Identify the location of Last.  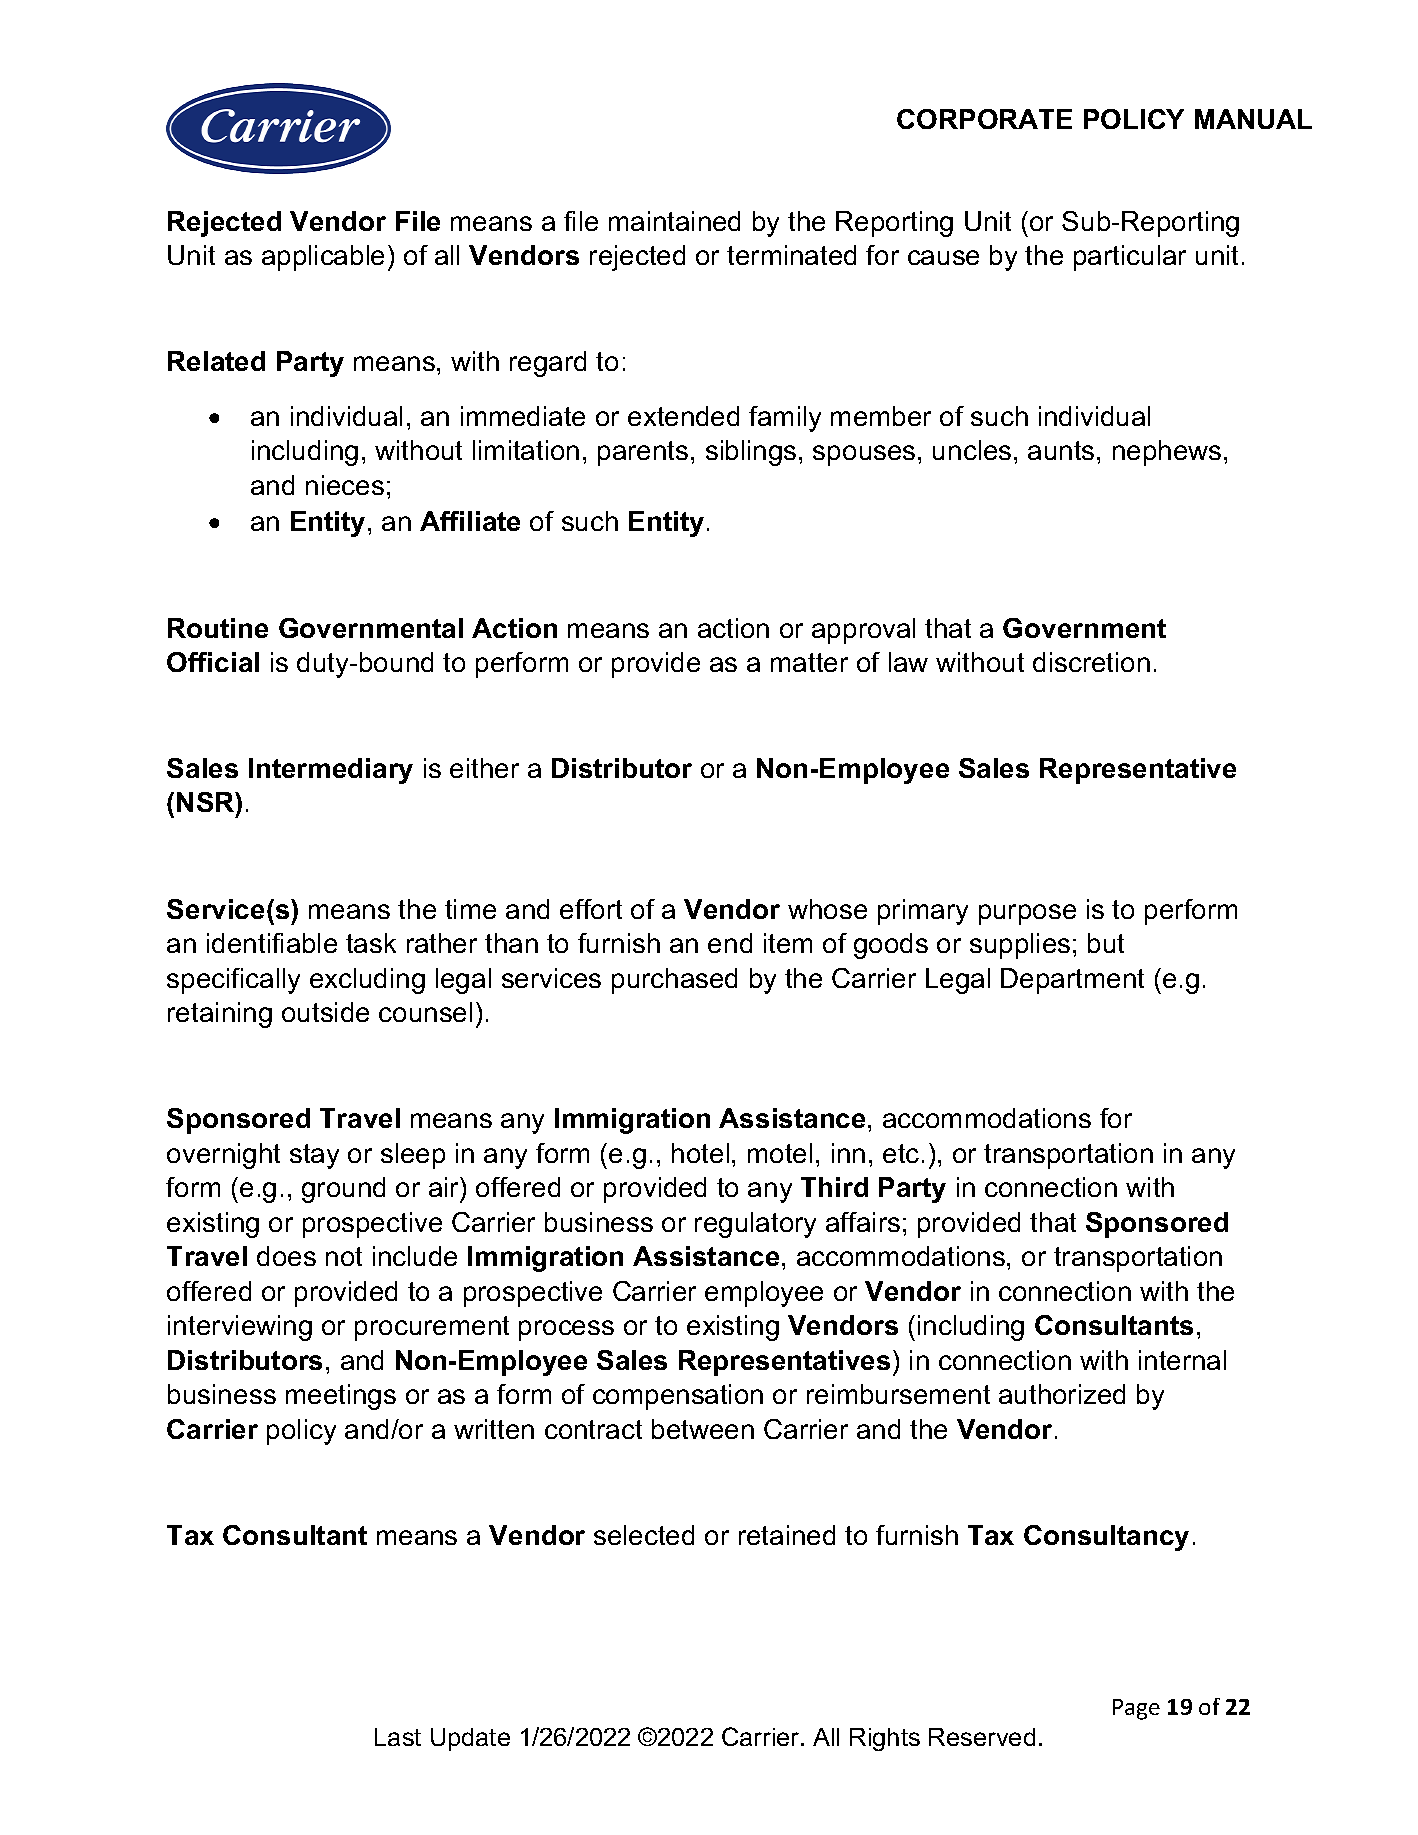
(398, 1737).
